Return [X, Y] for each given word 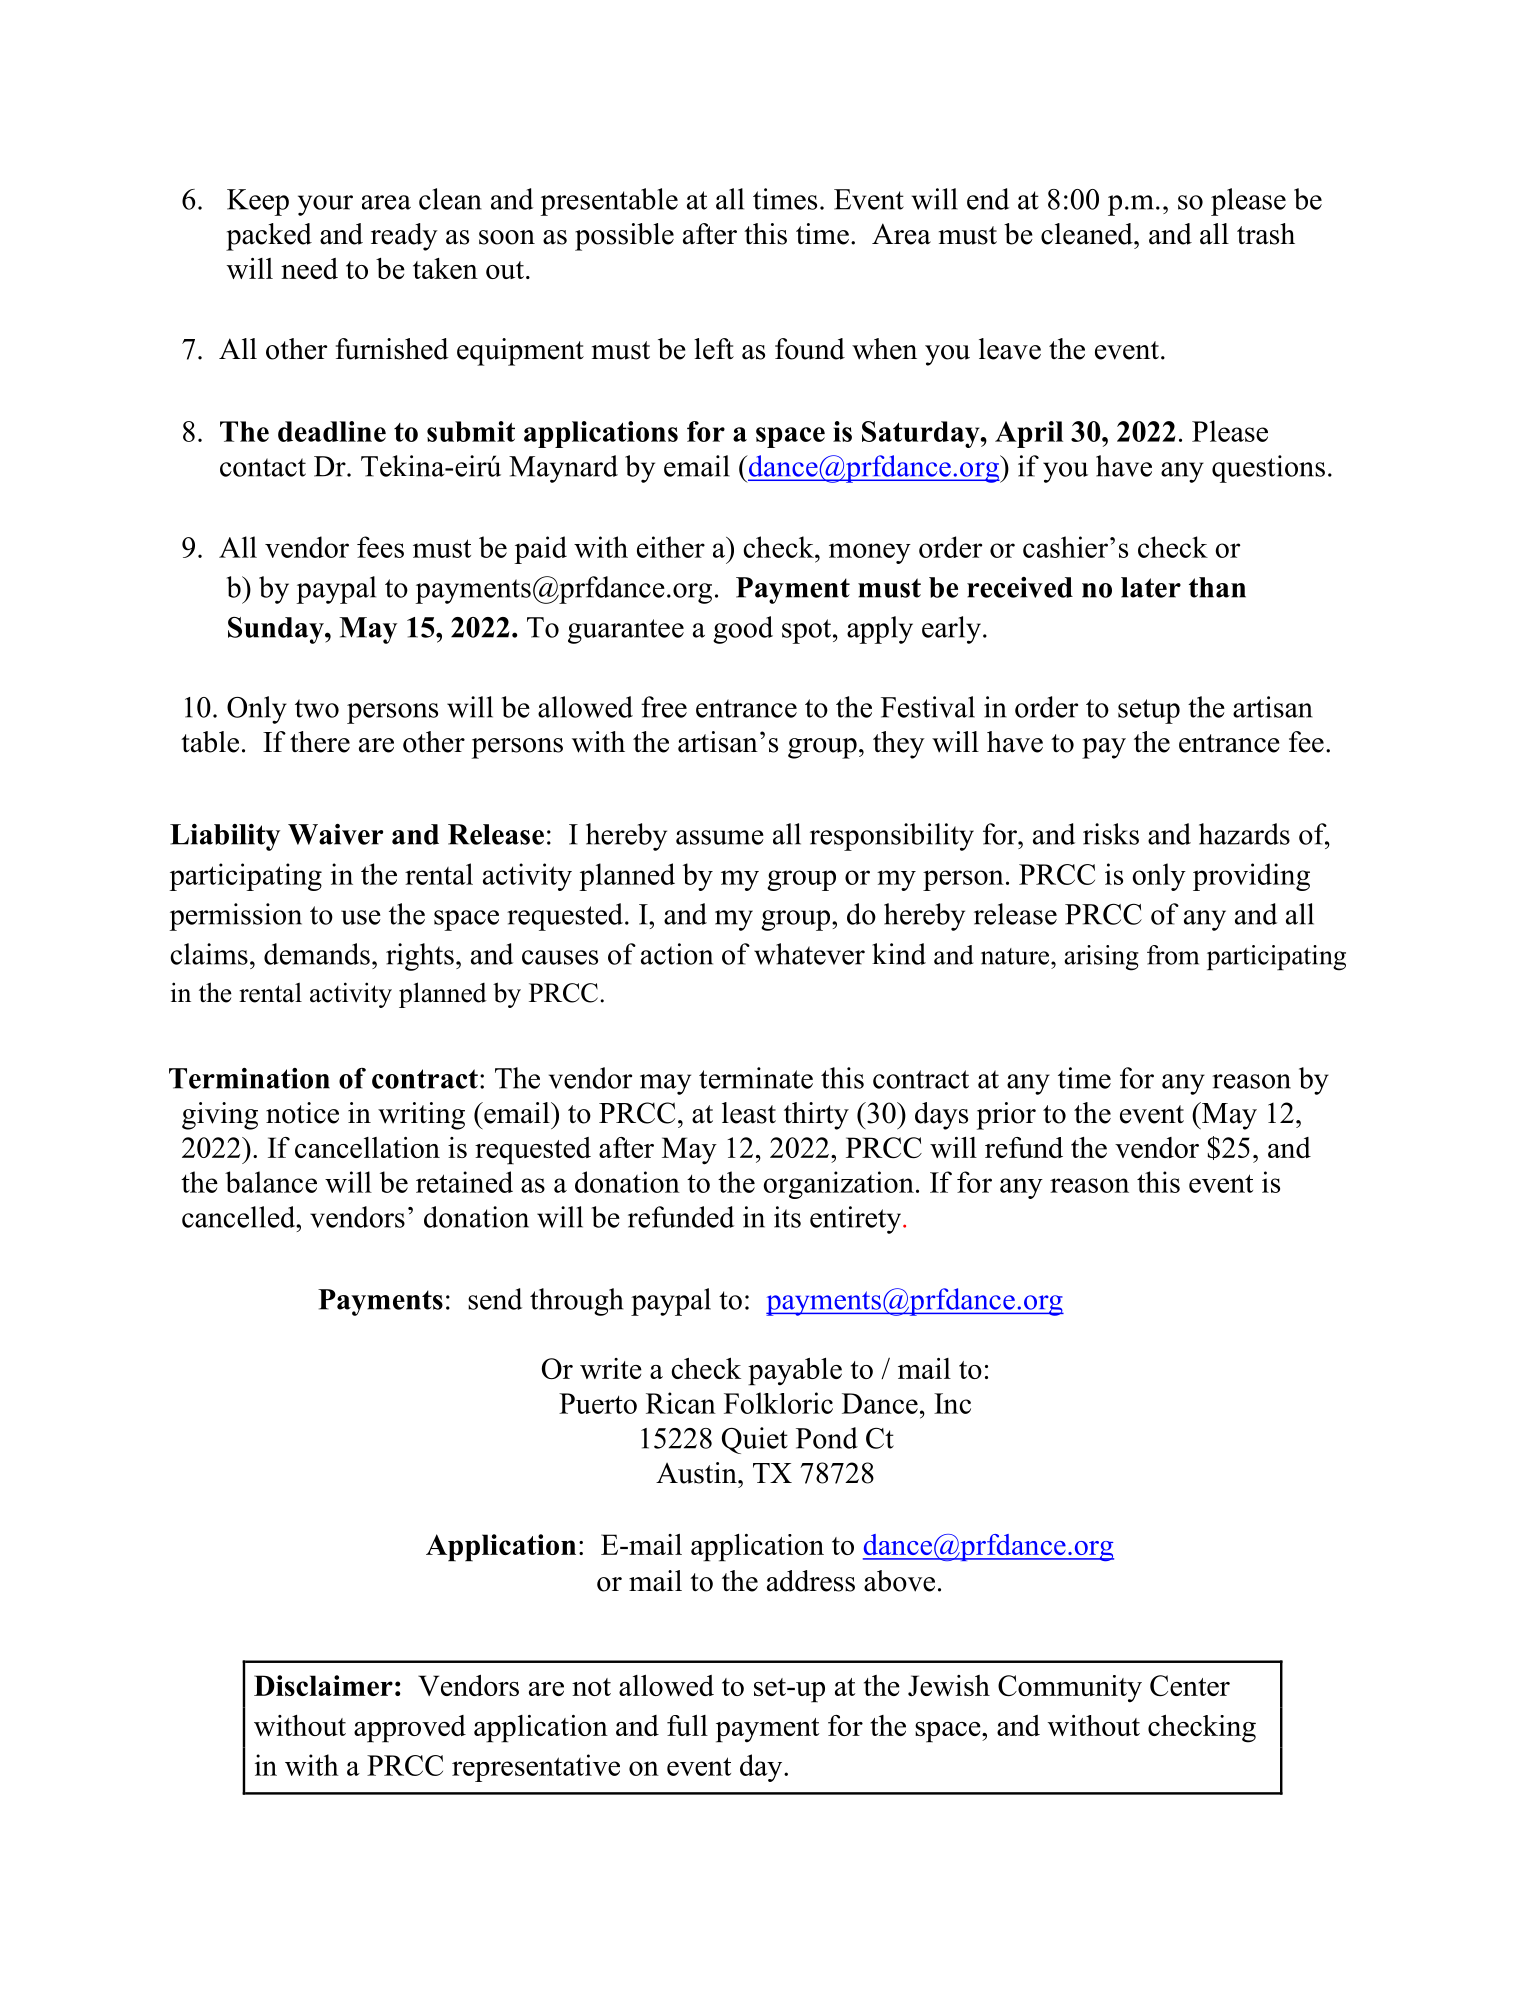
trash [1266, 234]
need [309, 268]
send [495, 1299]
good [743, 630]
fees [380, 547]
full [687, 1725]
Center [1190, 1685]
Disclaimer [323, 1685]
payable [795, 1372]
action [677, 954]
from [1173, 955]
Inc [952, 1403]
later [1151, 587]
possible [624, 237]
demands [317, 954]
